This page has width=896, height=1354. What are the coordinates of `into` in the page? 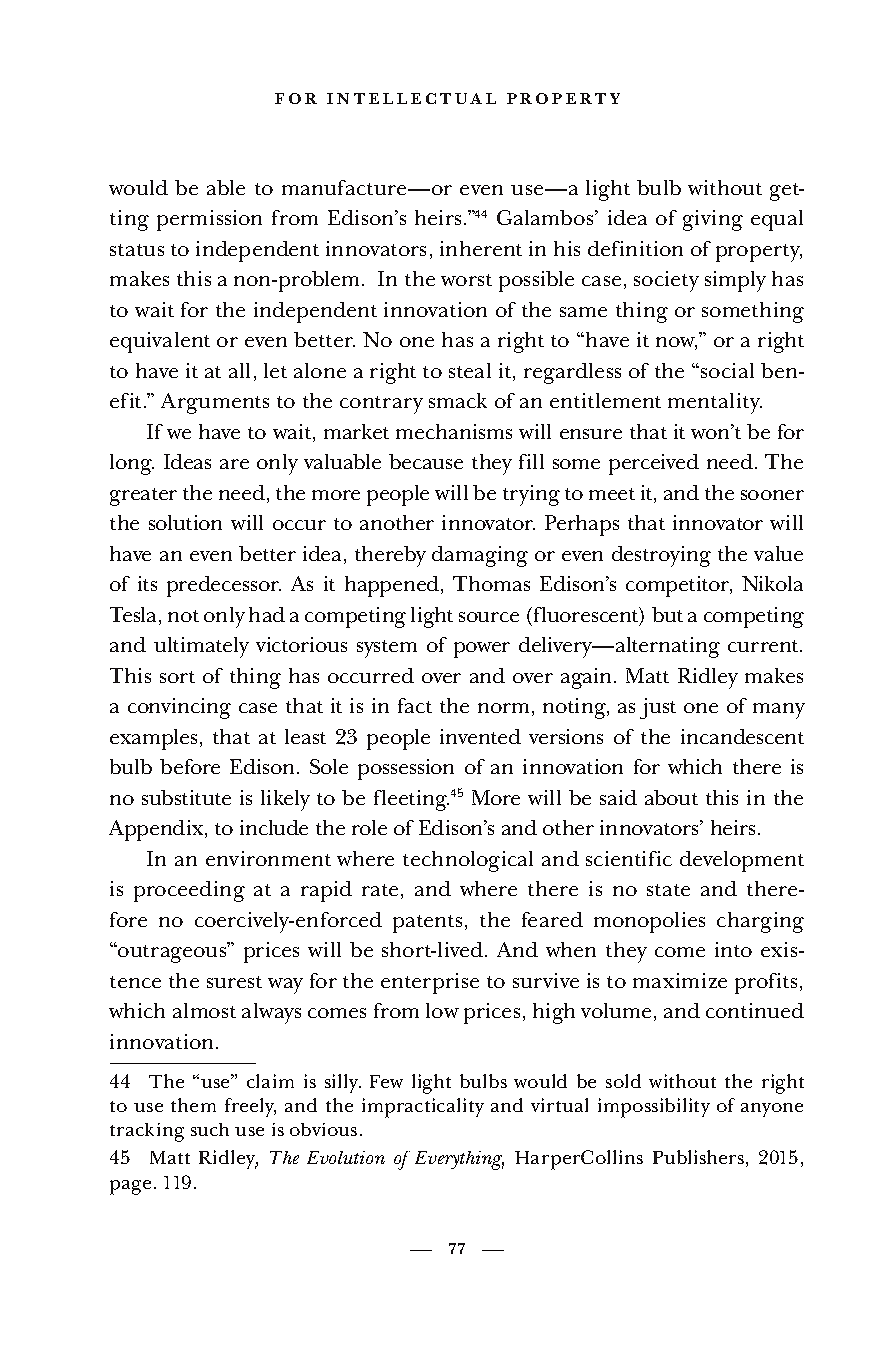 It's located at (733, 949).
